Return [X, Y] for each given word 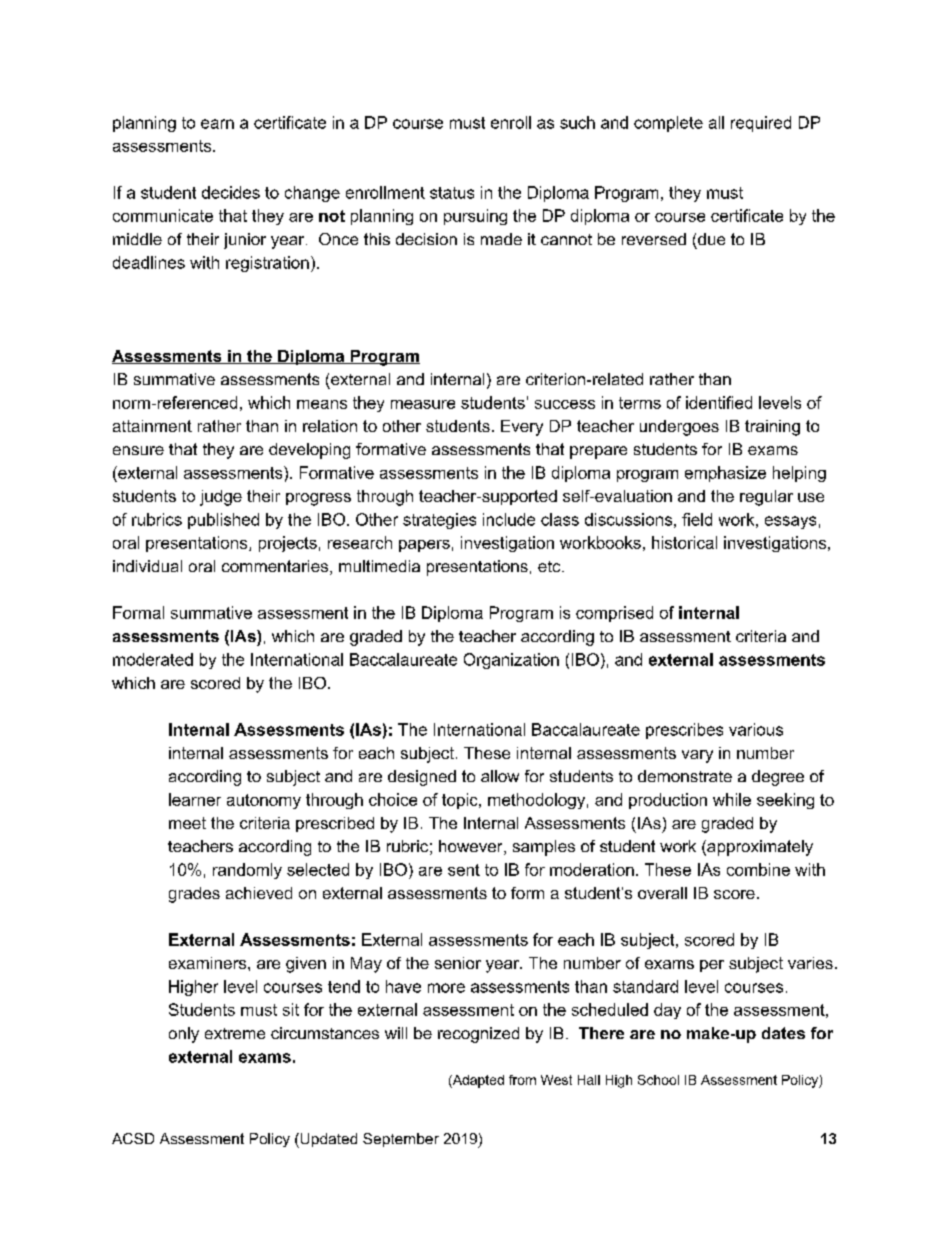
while [732, 799]
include [509, 519]
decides [231, 192]
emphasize [725, 474]
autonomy [264, 801]
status [452, 193]
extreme [235, 1033]
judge [221, 498]
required [761, 124]
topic [461, 801]
